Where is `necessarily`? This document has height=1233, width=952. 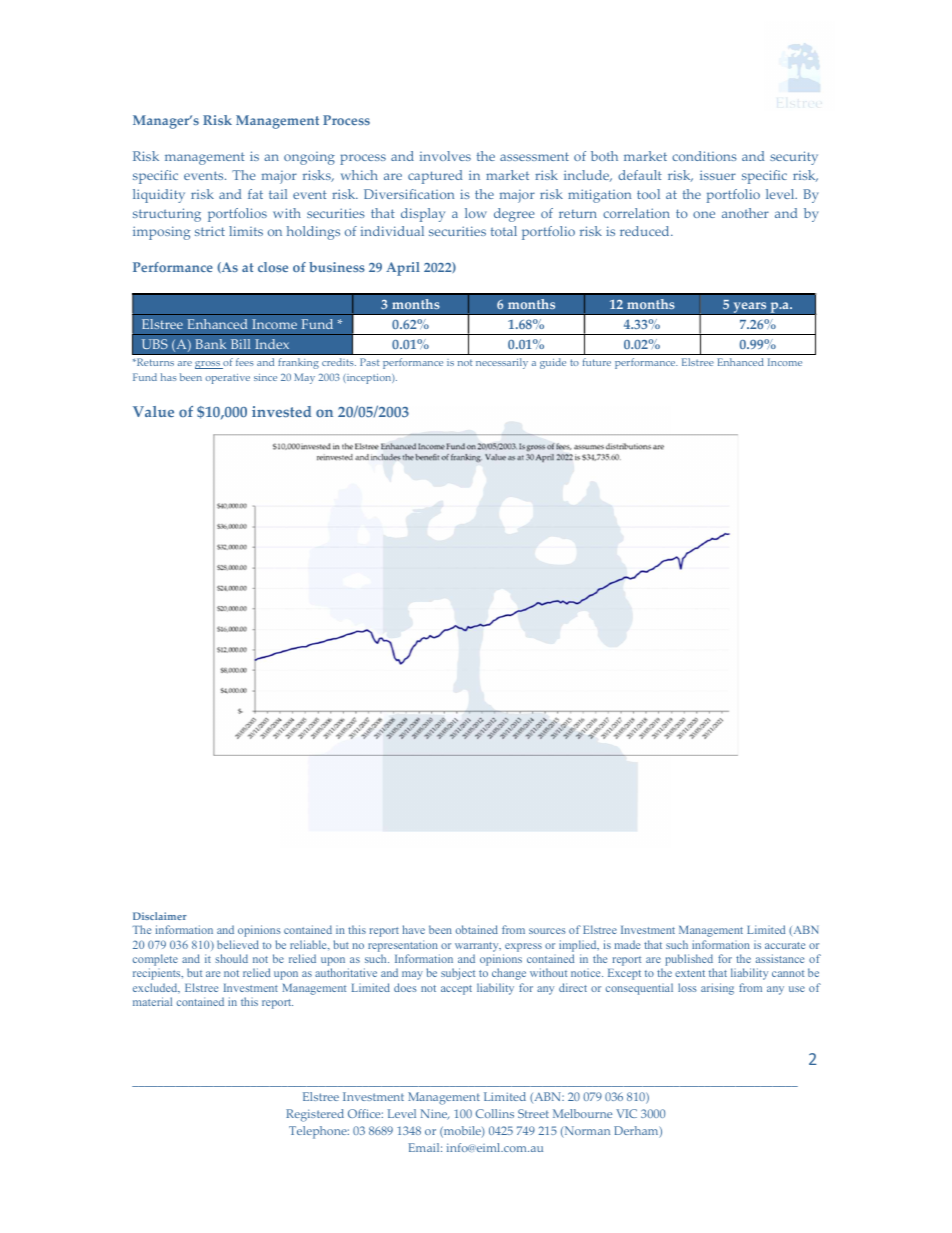 necessarily is located at coordinates (502, 363).
